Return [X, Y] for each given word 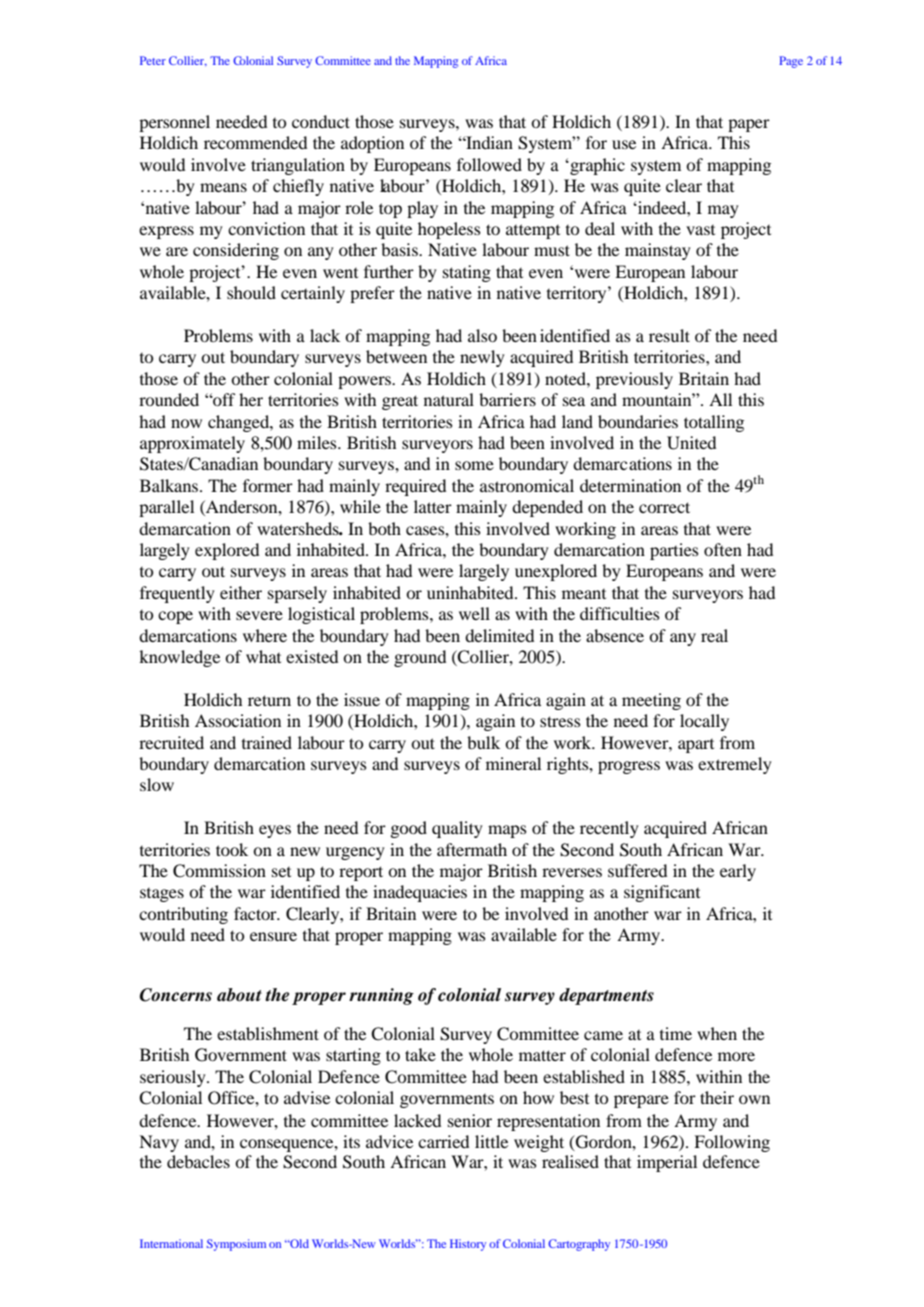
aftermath [472, 849]
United [691, 443]
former [268, 485]
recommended [255, 142]
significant [662, 893]
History [468, 1245]
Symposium [236, 1245]
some [474, 465]
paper [749, 125]
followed [489, 164]
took [232, 849]
